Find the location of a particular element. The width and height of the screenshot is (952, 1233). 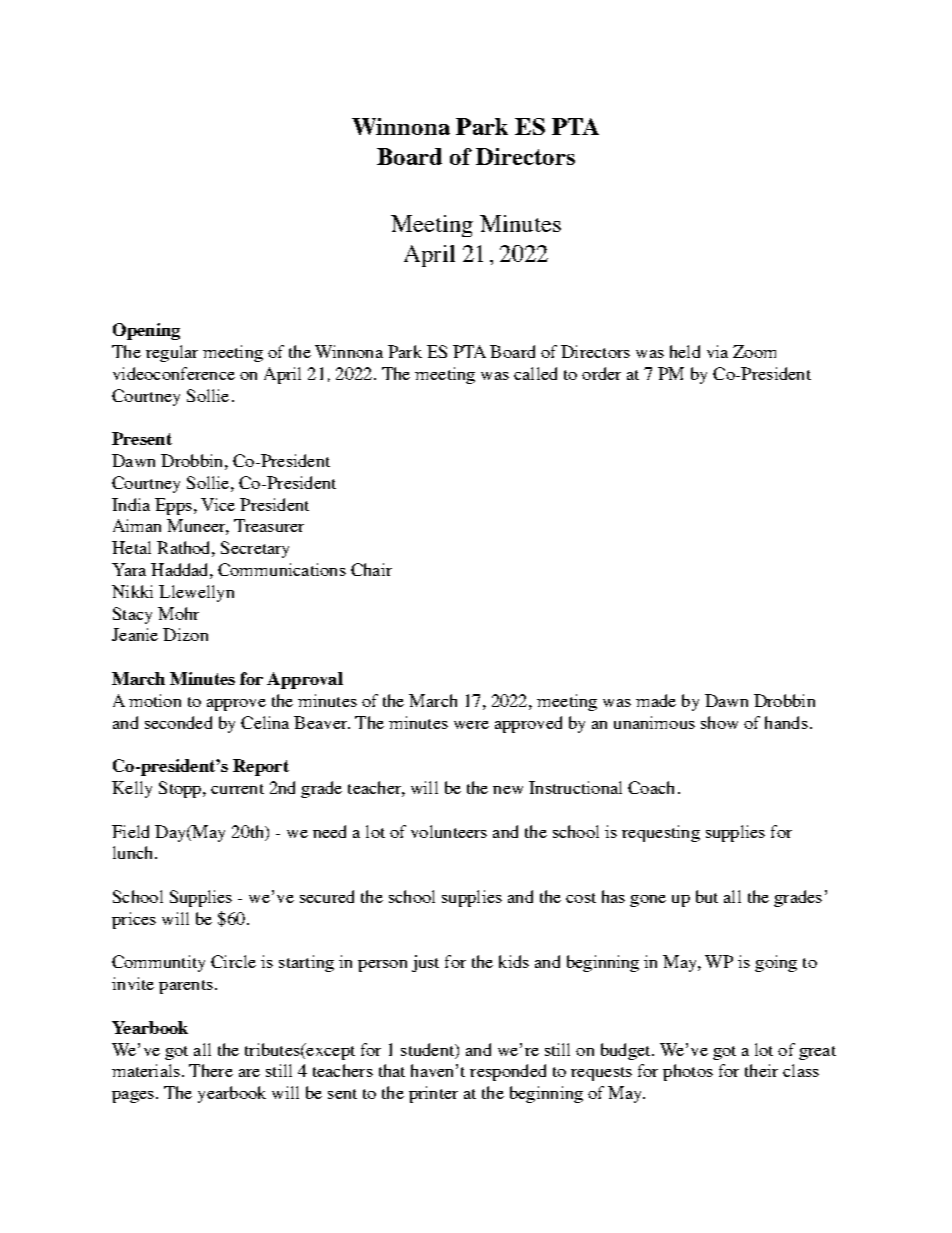

responded is located at coordinates (508, 1072).
